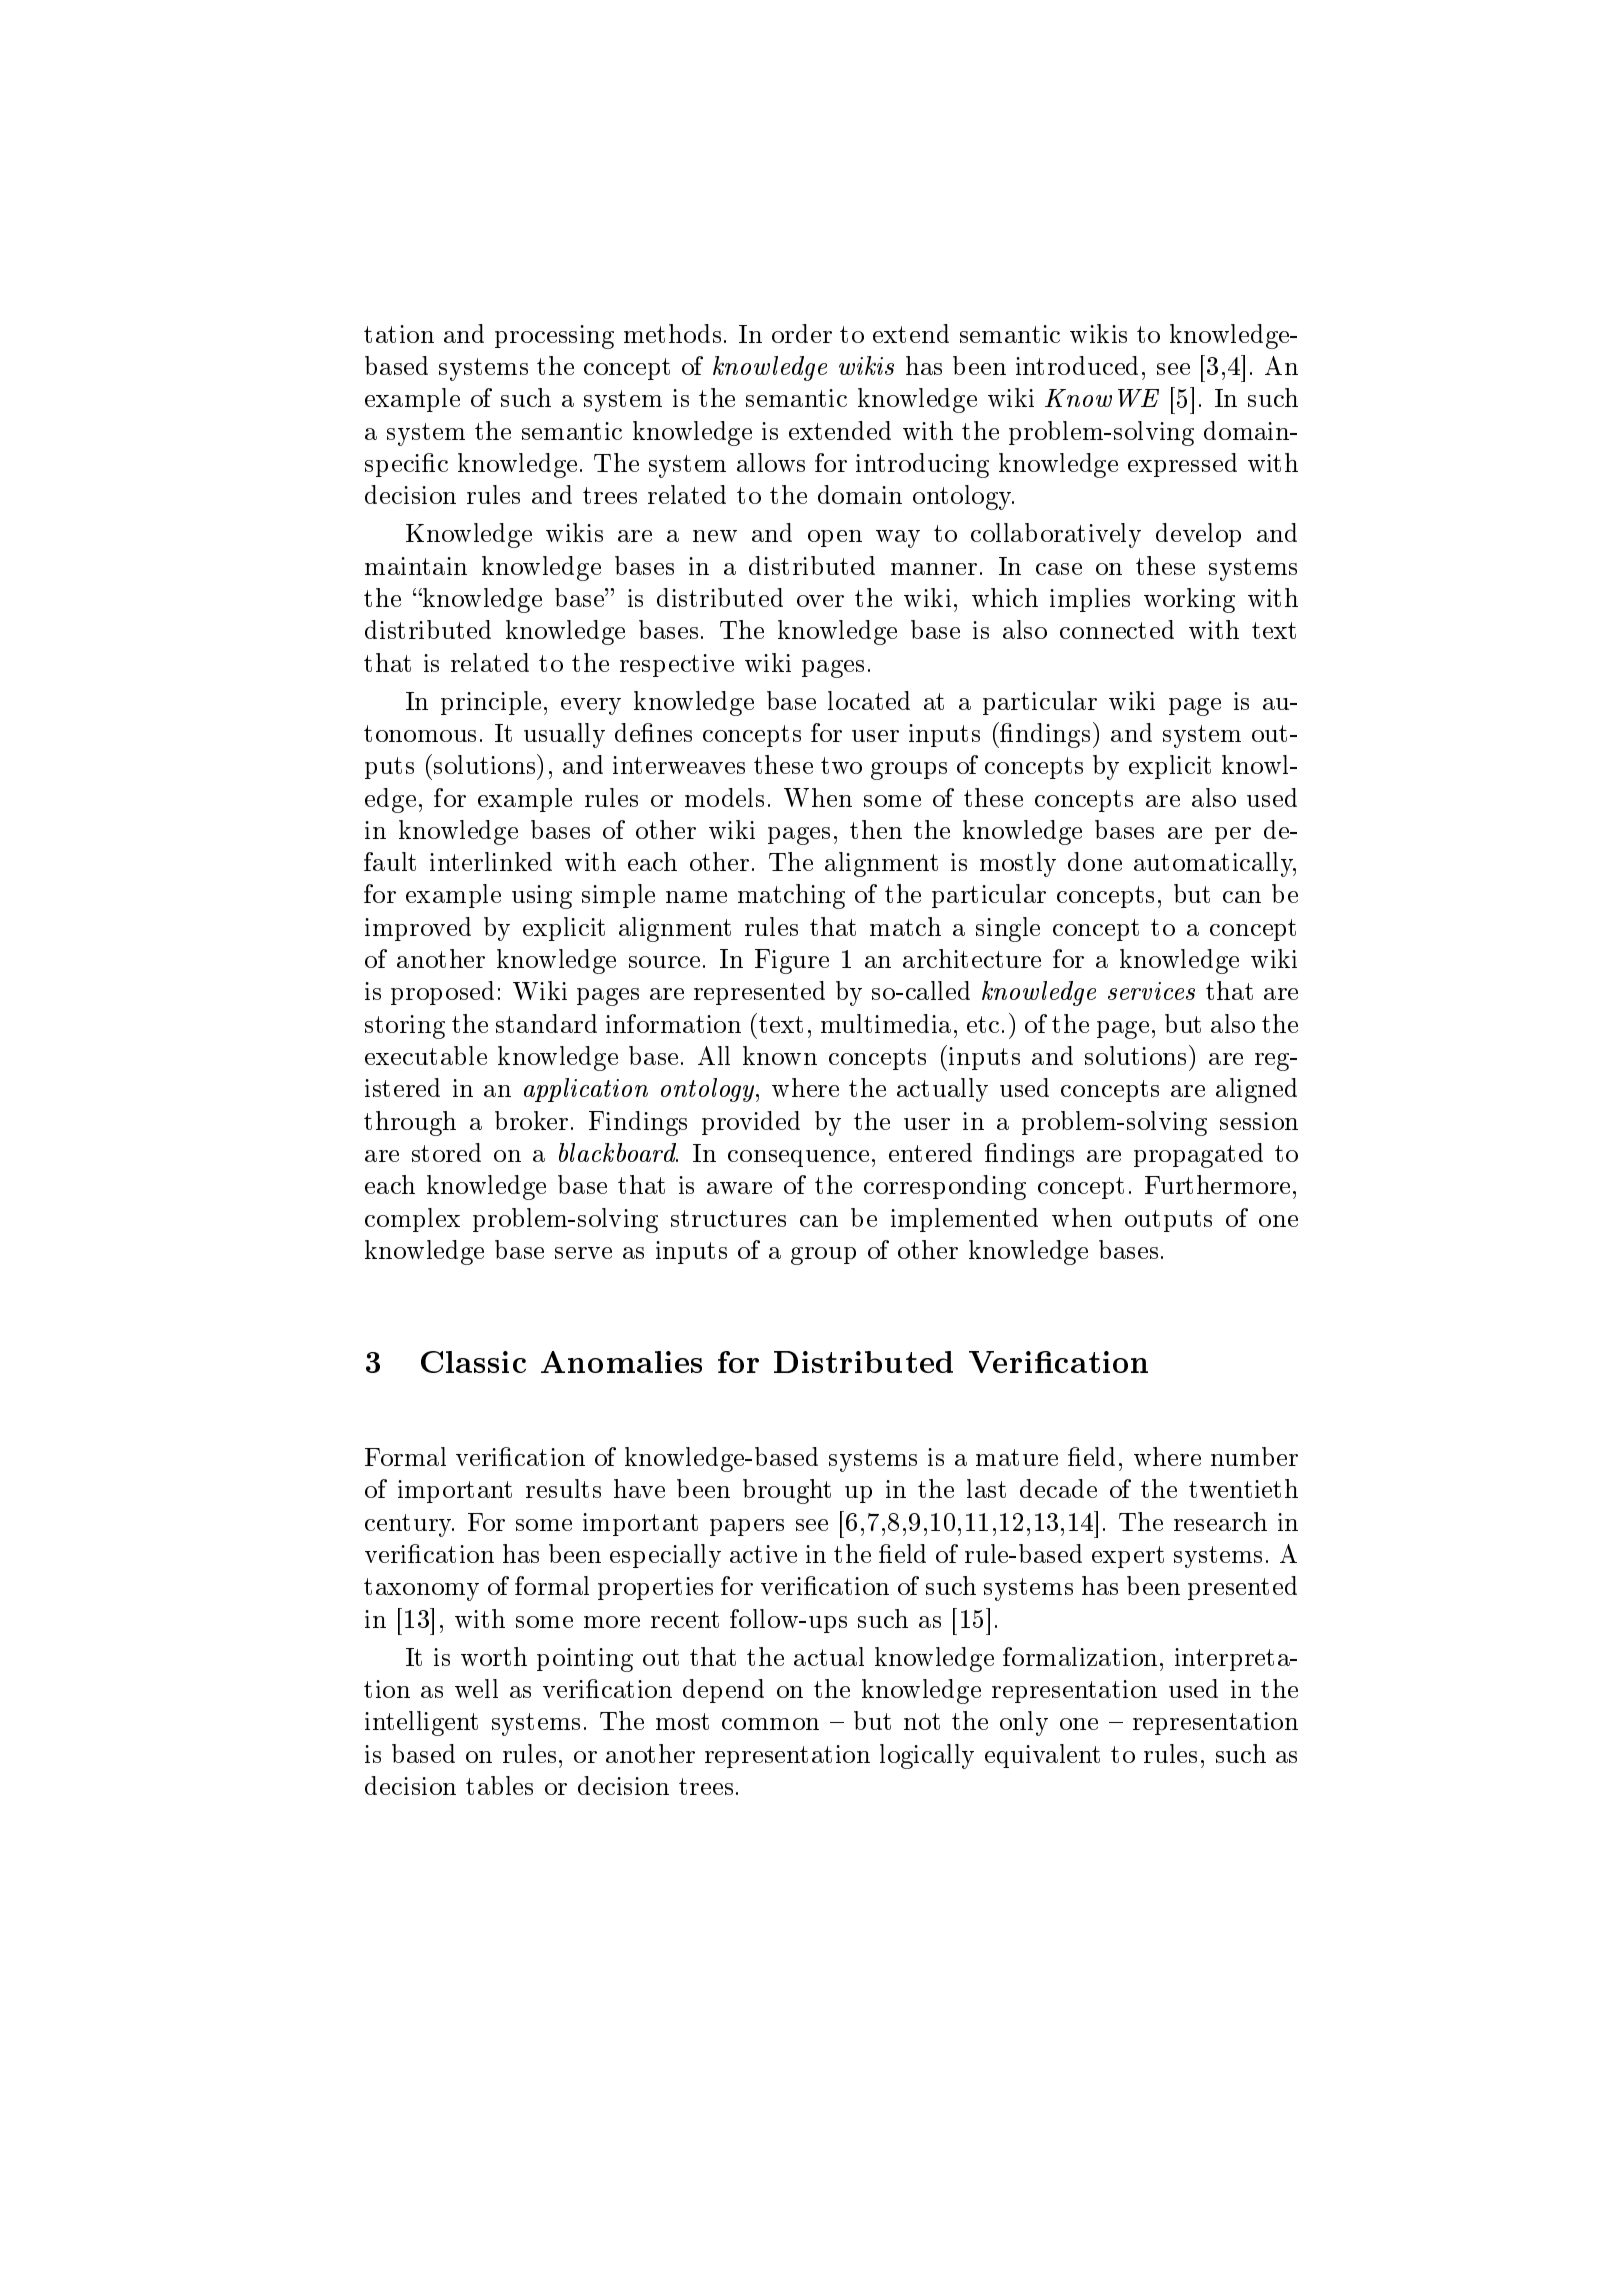 Image resolution: width=1609 pixels, height=2276 pixels. What do you see at coordinates (770, 1724) in the image?
I see `common` at bounding box center [770, 1724].
